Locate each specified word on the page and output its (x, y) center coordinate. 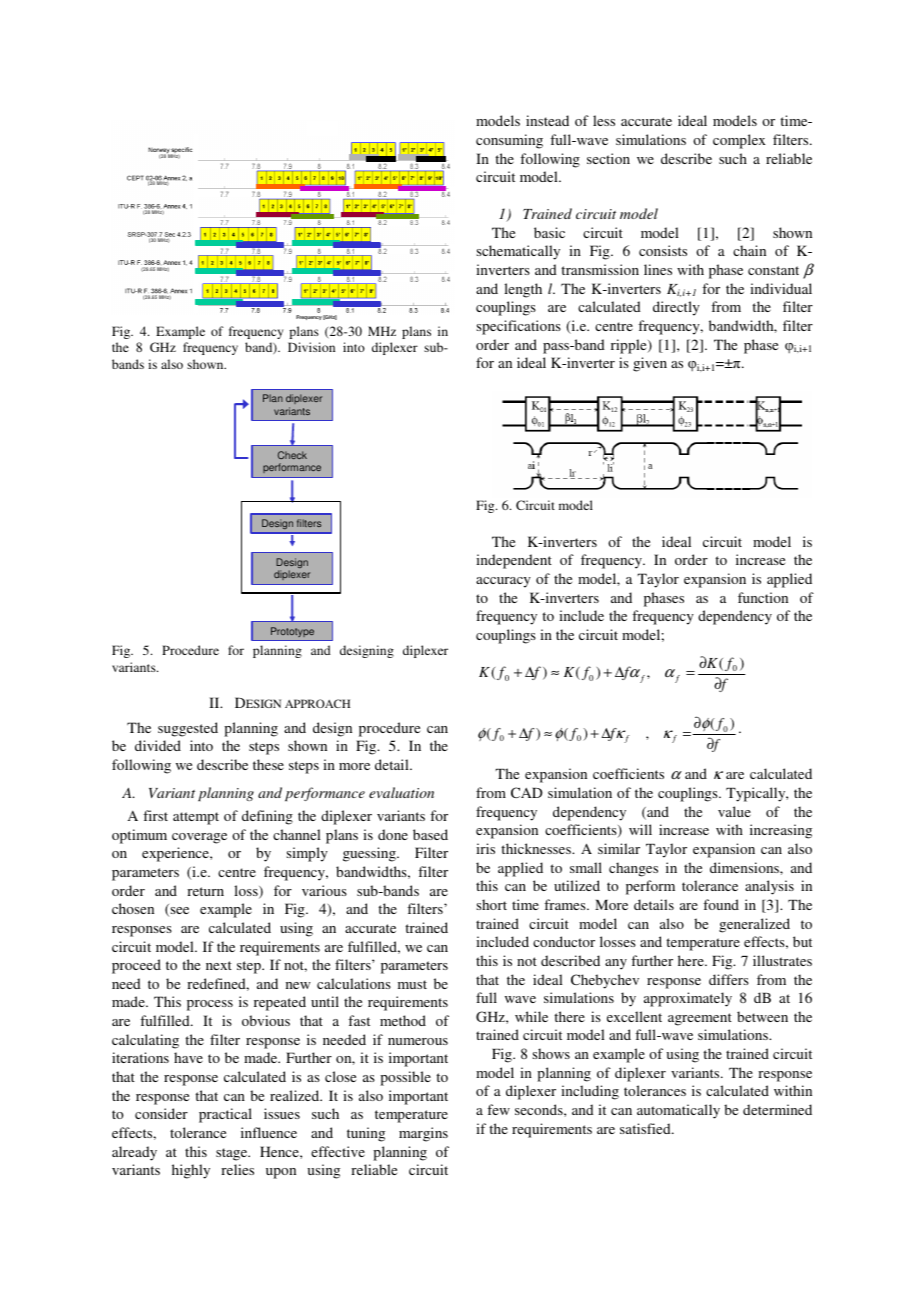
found (721, 904)
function (763, 597)
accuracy (503, 582)
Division (311, 347)
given (650, 364)
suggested (188, 729)
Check (292, 455)
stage (233, 1154)
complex (739, 141)
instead (547, 120)
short (491, 904)
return (205, 891)
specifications (519, 327)
